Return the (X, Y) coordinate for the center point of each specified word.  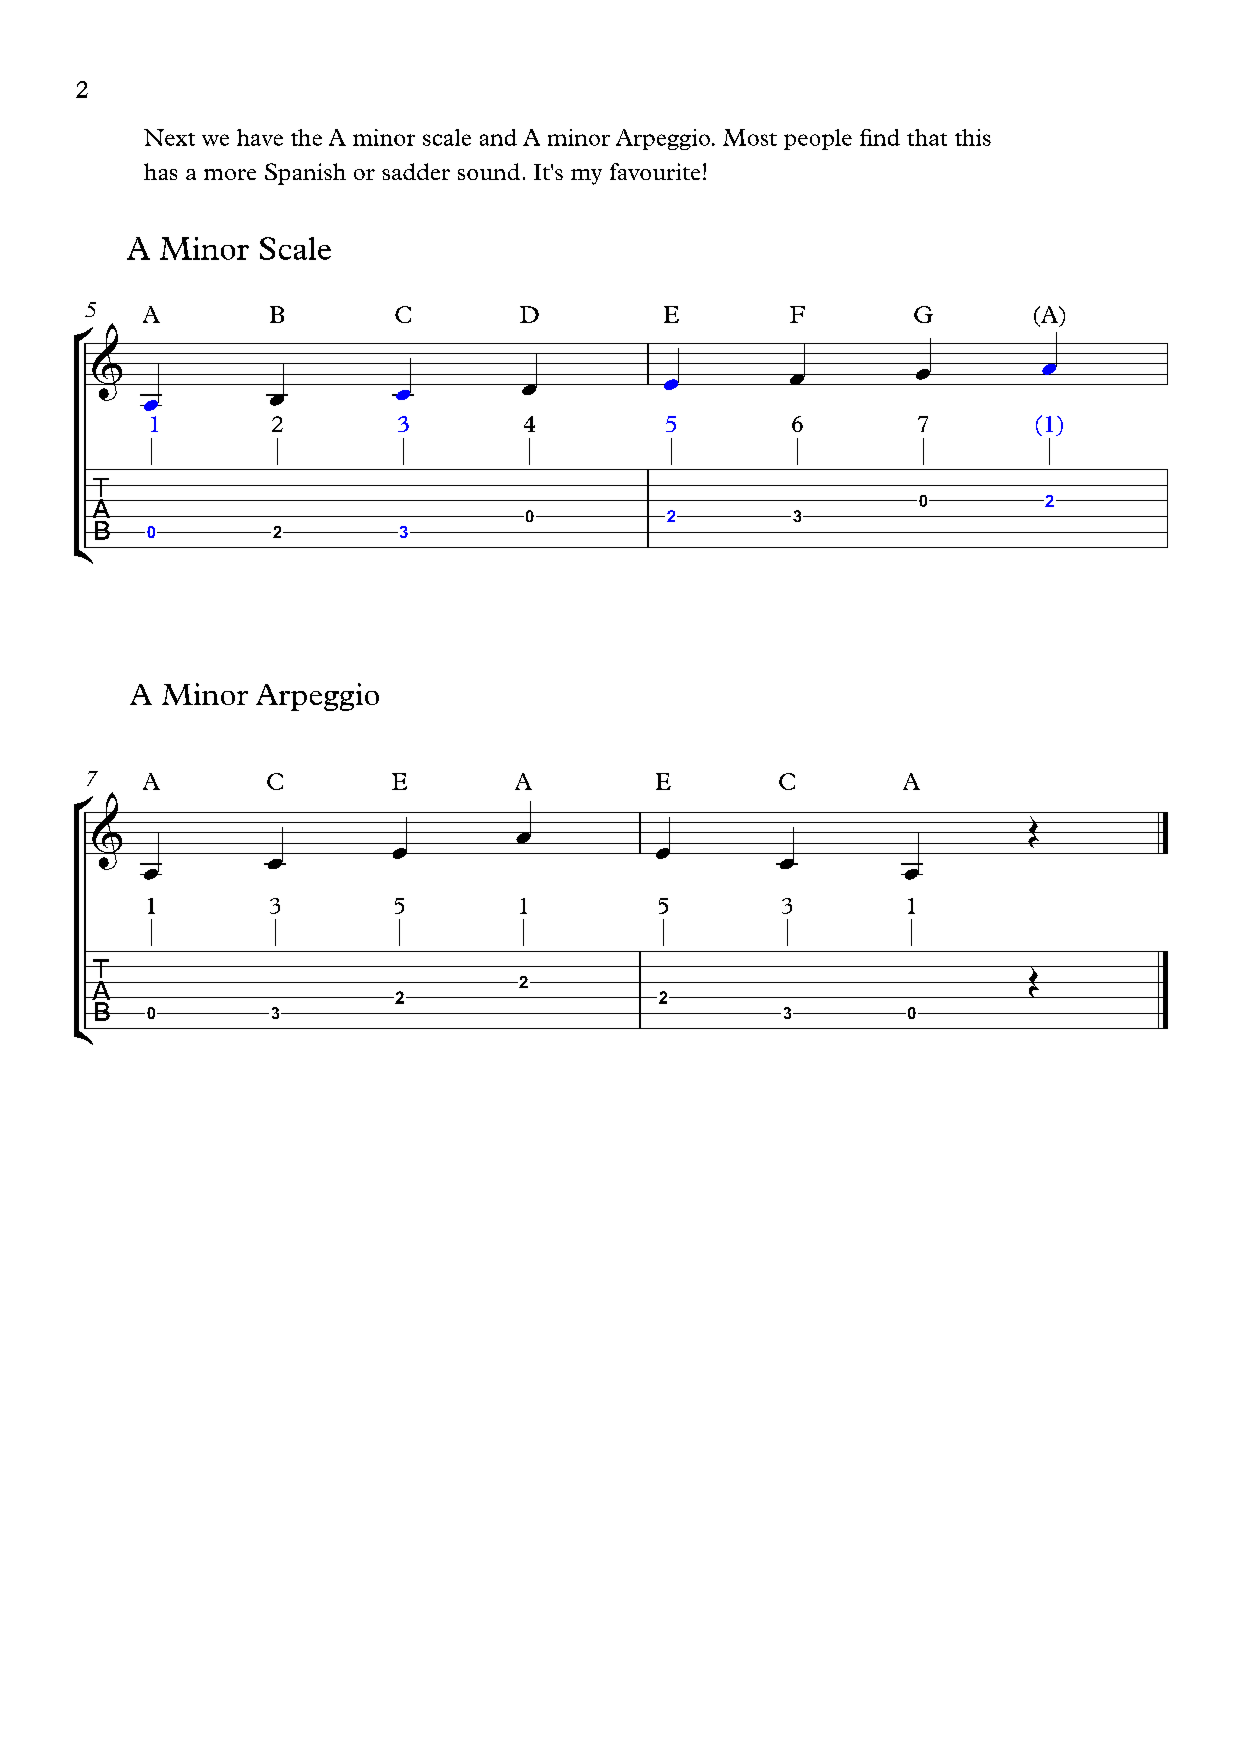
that (927, 137)
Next (169, 137)
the (306, 137)
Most (750, 137)
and (498, 137)
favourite (655, 171)
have (260, 137)
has (160, 171)
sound (489, 171)
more (230, 174)
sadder (416, 171)
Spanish (305, 174)
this (973, 137)
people (818, 139)
